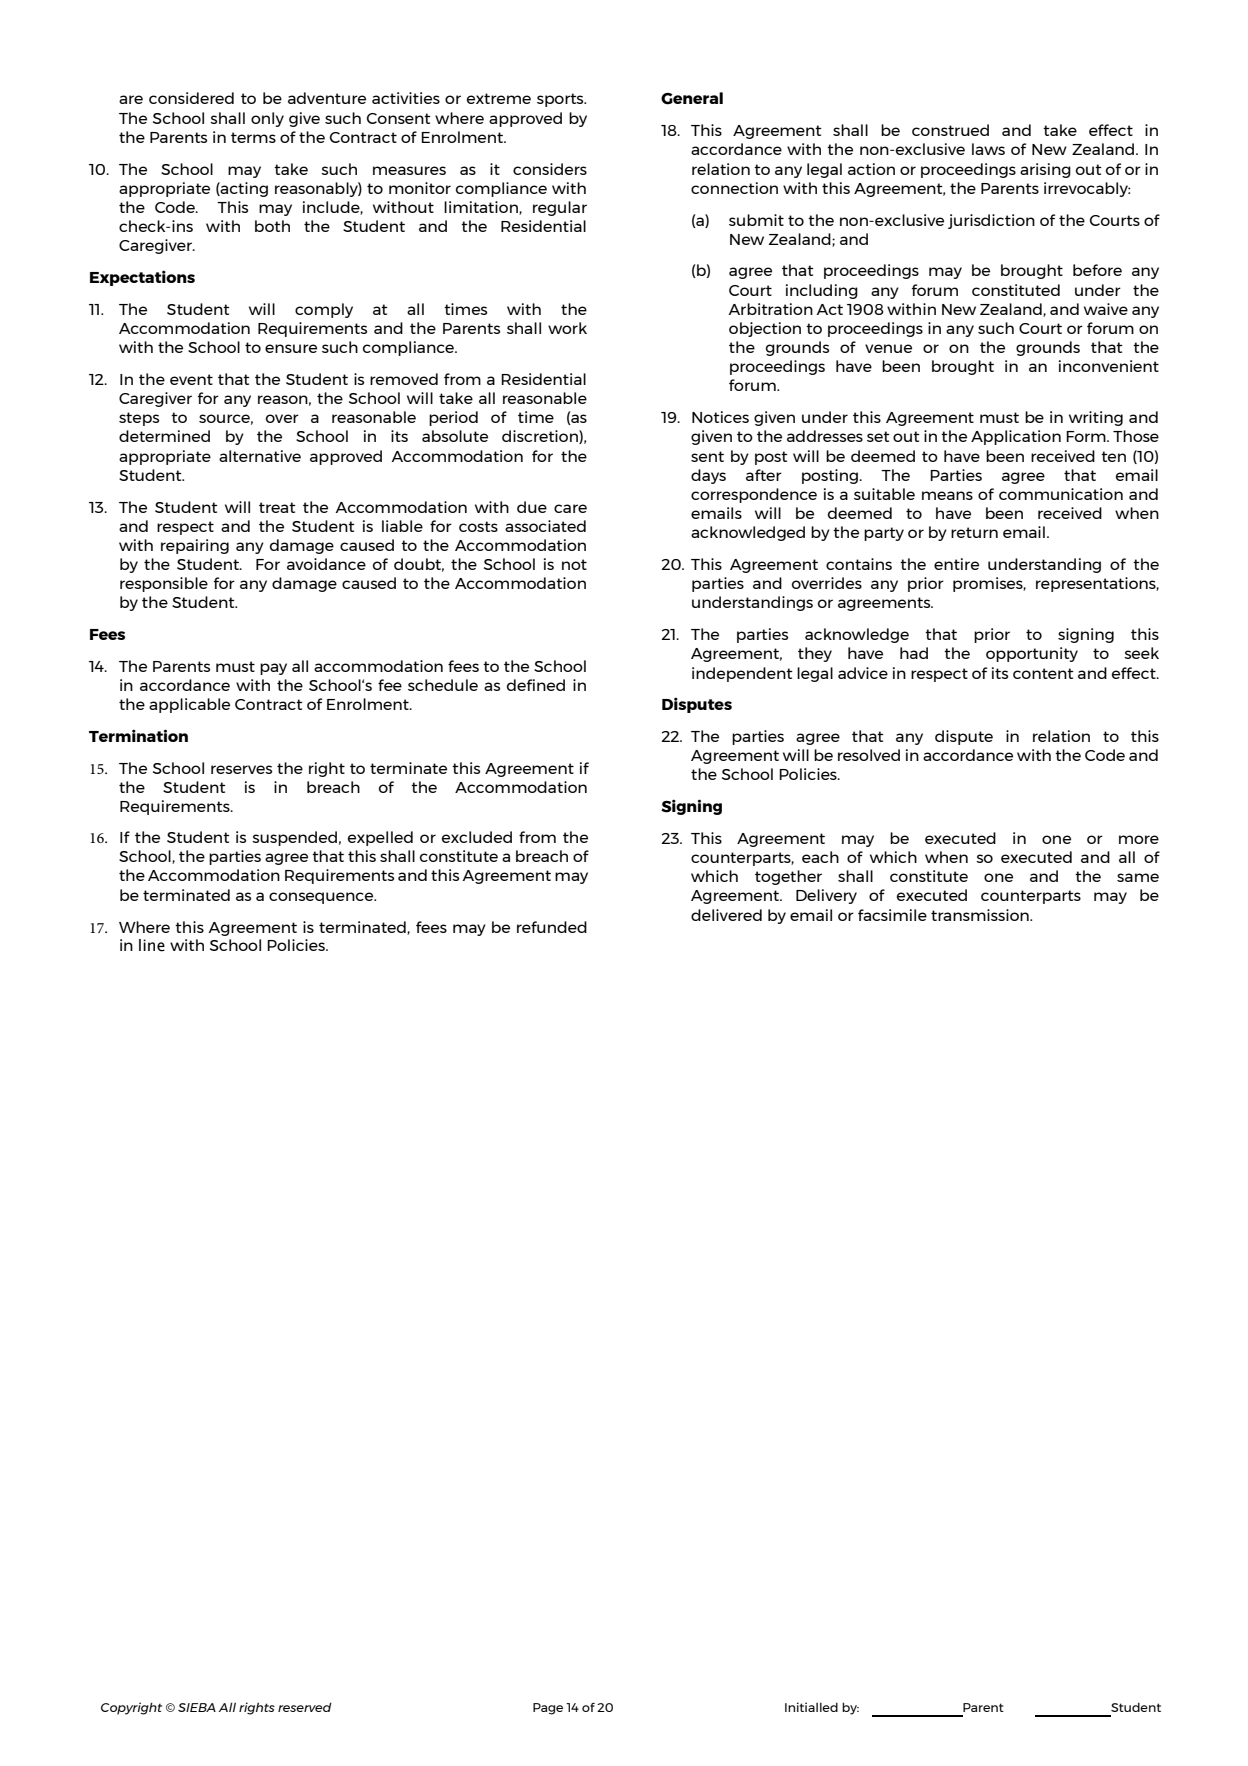 The width and height of the screenshot is (1248, 1766). I want to click on terms, so click(253, 137).
